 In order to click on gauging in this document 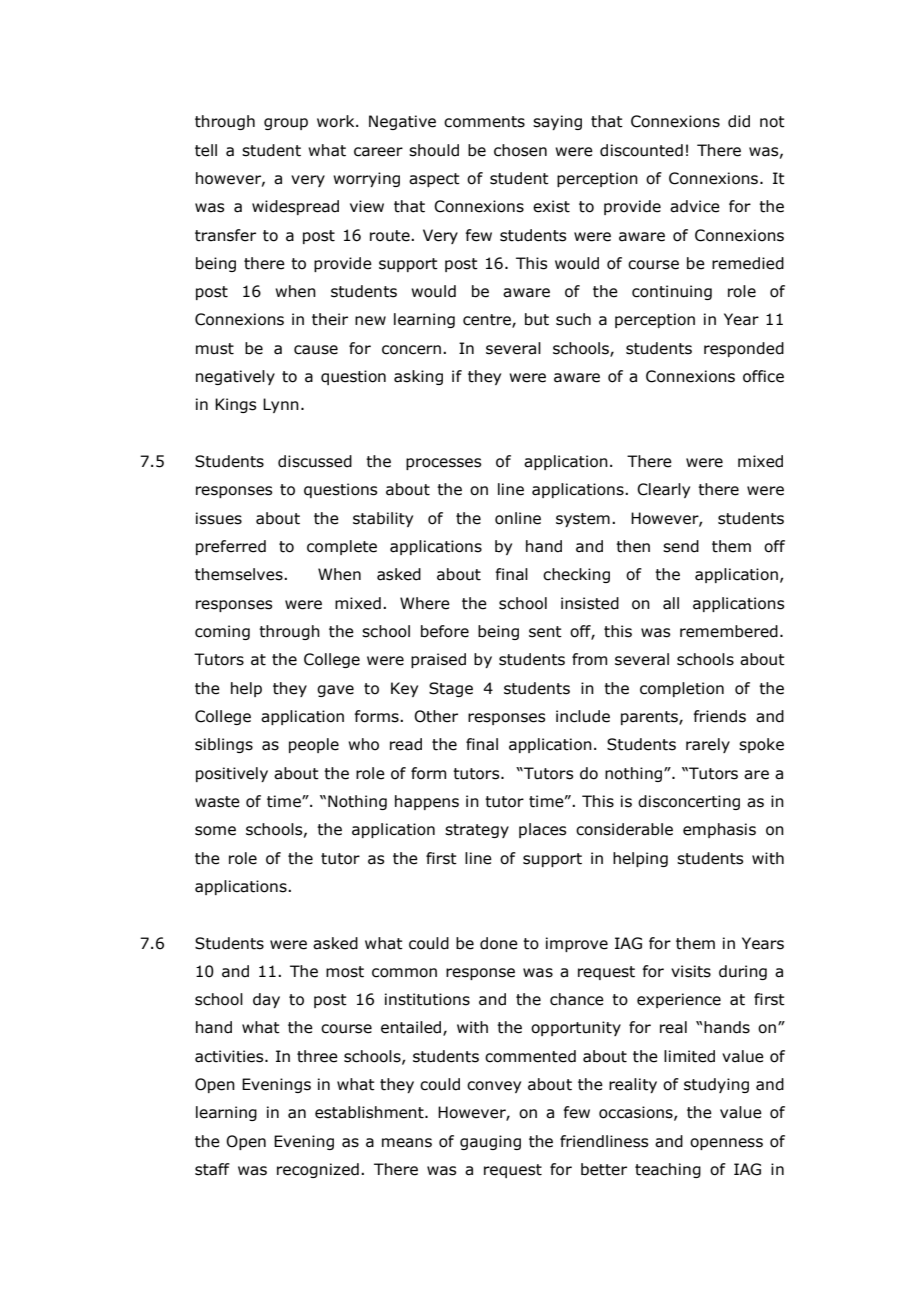, I will do `click(490, 1142)`.
